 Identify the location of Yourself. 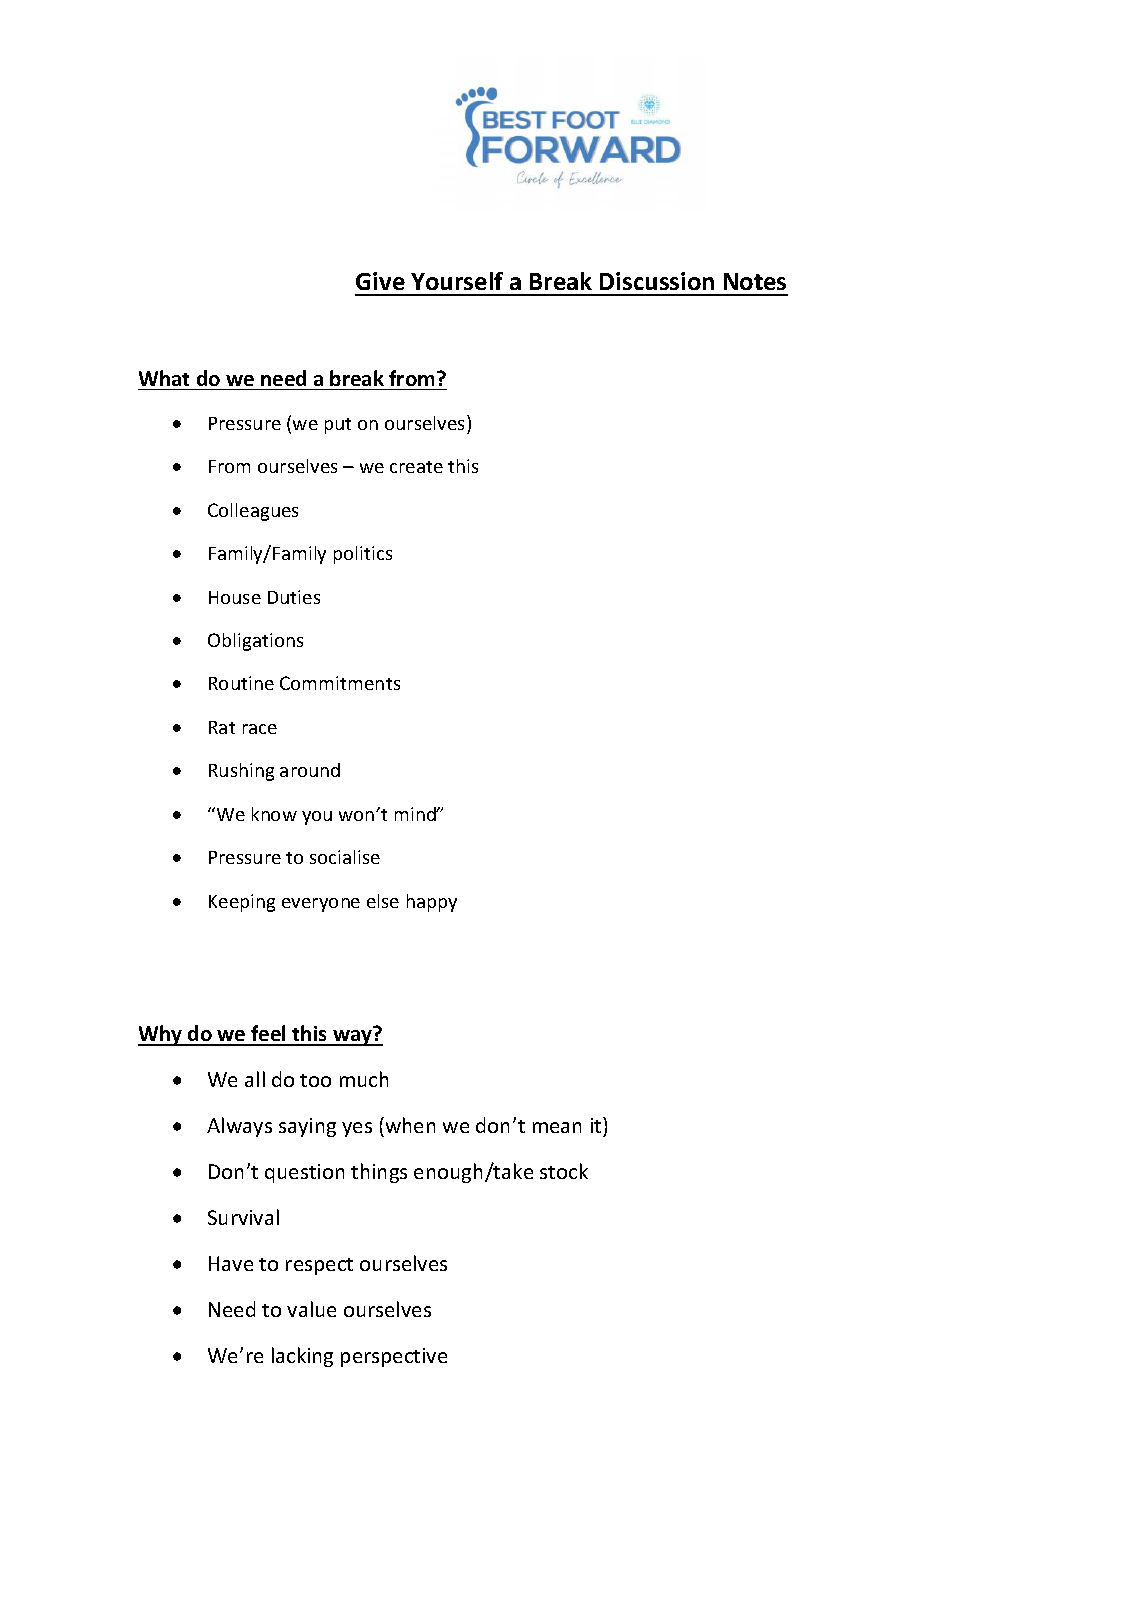
(457, 281).
